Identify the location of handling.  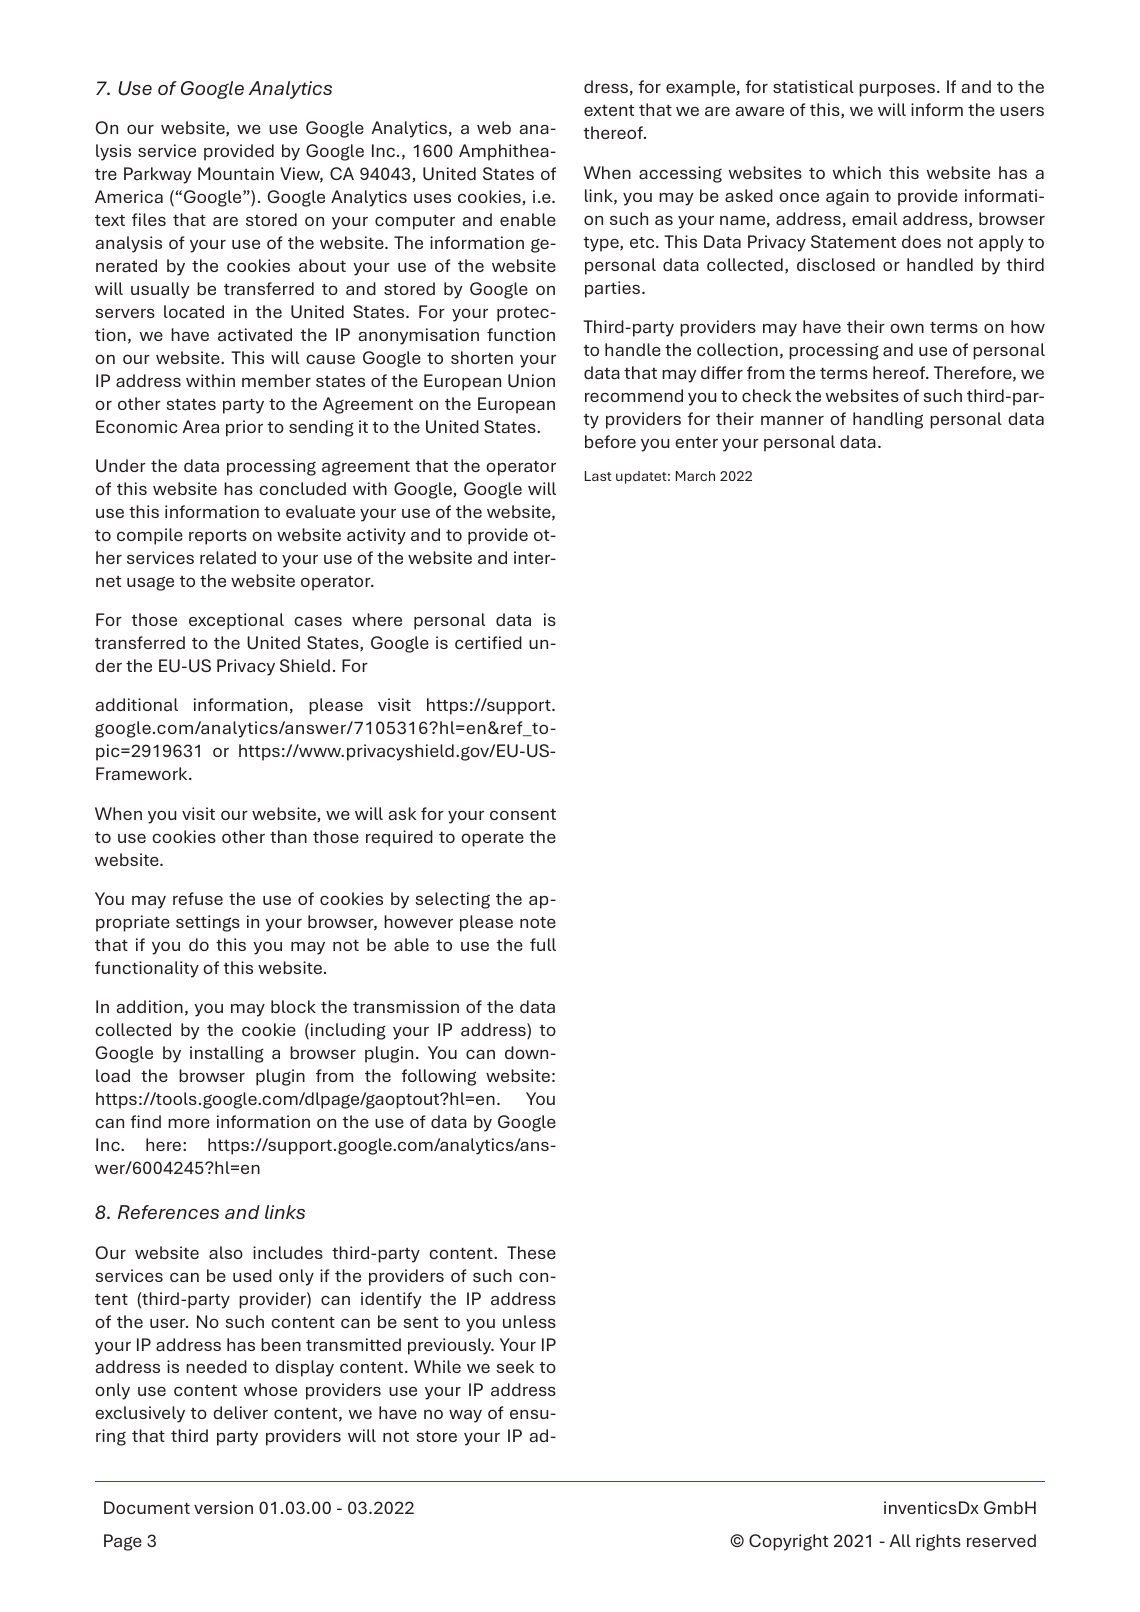
(888, 420).
